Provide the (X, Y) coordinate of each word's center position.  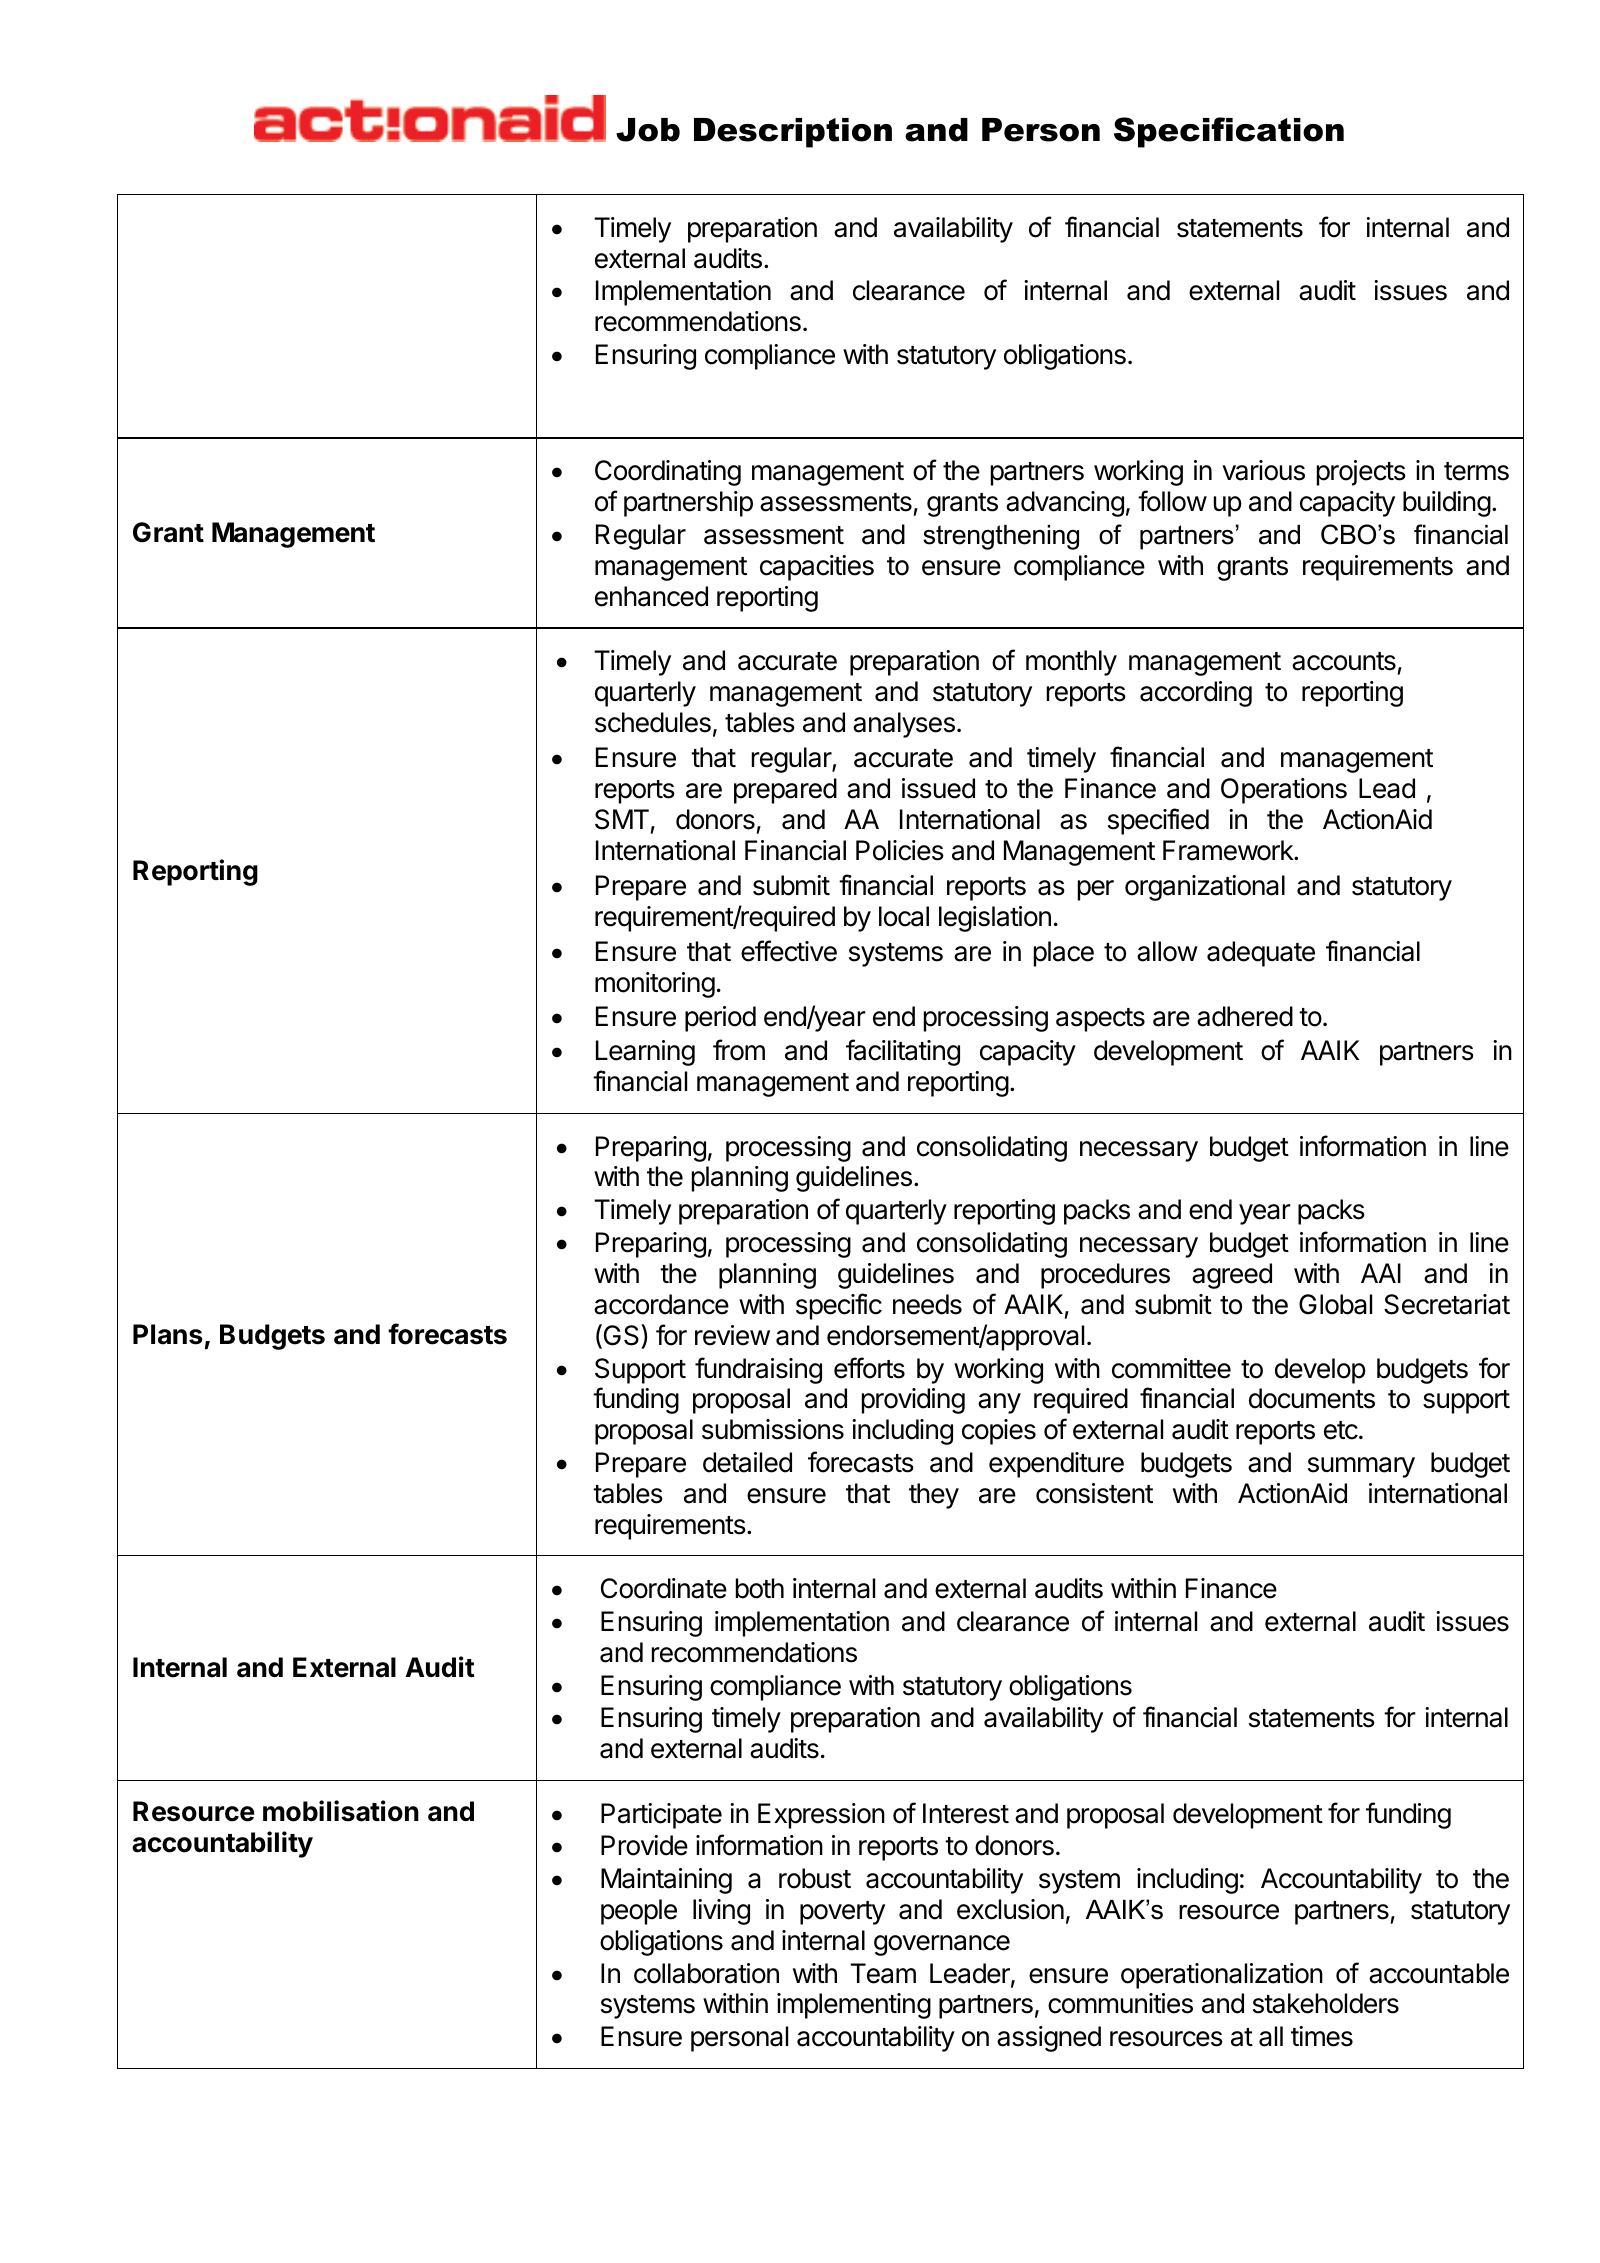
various (1263, 470)
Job (648, 130)
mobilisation (341, 1811)
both (760, 1588)
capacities (817, 568)
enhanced (651, 596)
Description (793, 133)
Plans (168, 1334)
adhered (1245, 1016)
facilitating (903, 1052)
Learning (645, 1053)
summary (1361, 1467)
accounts (1344, 661)
